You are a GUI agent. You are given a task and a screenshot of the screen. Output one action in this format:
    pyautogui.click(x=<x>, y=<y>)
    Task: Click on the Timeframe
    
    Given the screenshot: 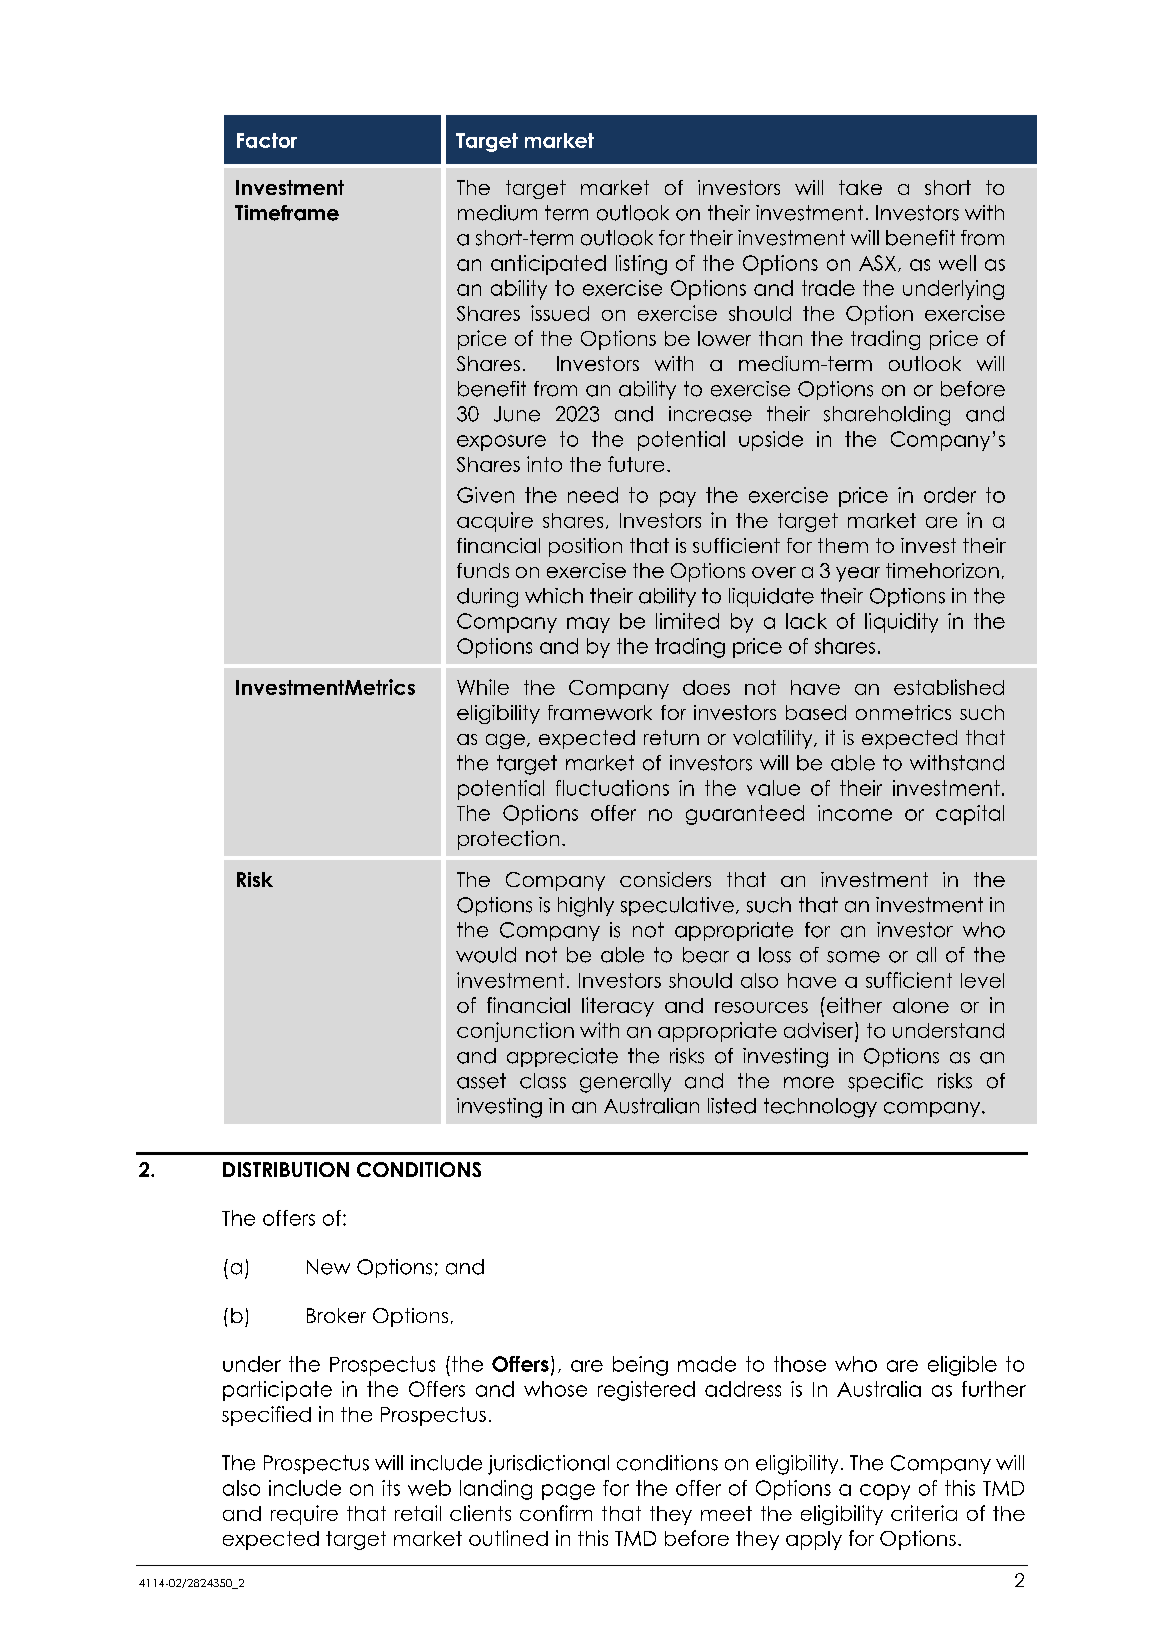 What is the action you would take?
    pyautogui.click(x=287, y=213)
